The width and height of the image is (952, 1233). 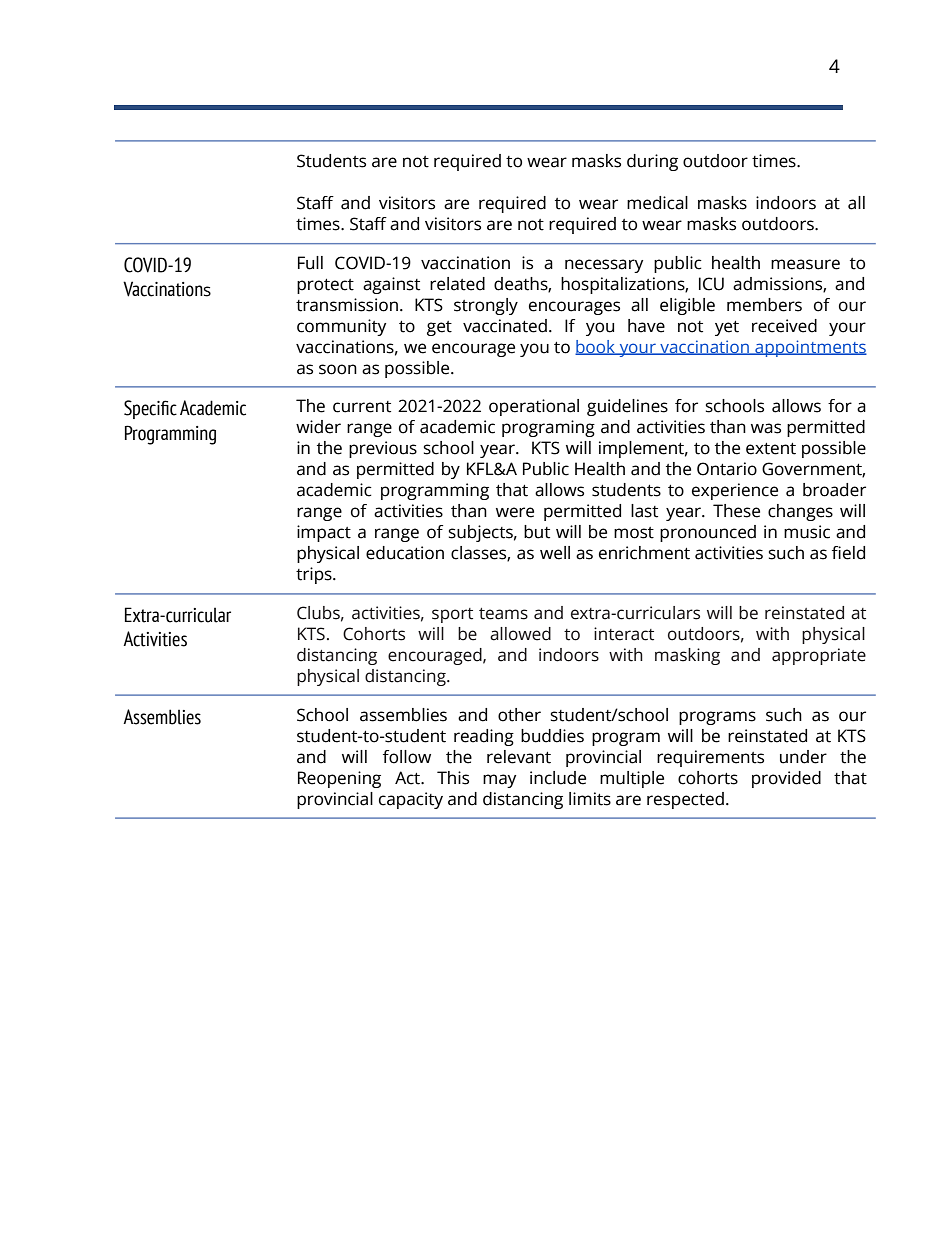 What do you see at coordinates (310, 263) in the image?
I see `Full` at bounding box center [310, 263].
